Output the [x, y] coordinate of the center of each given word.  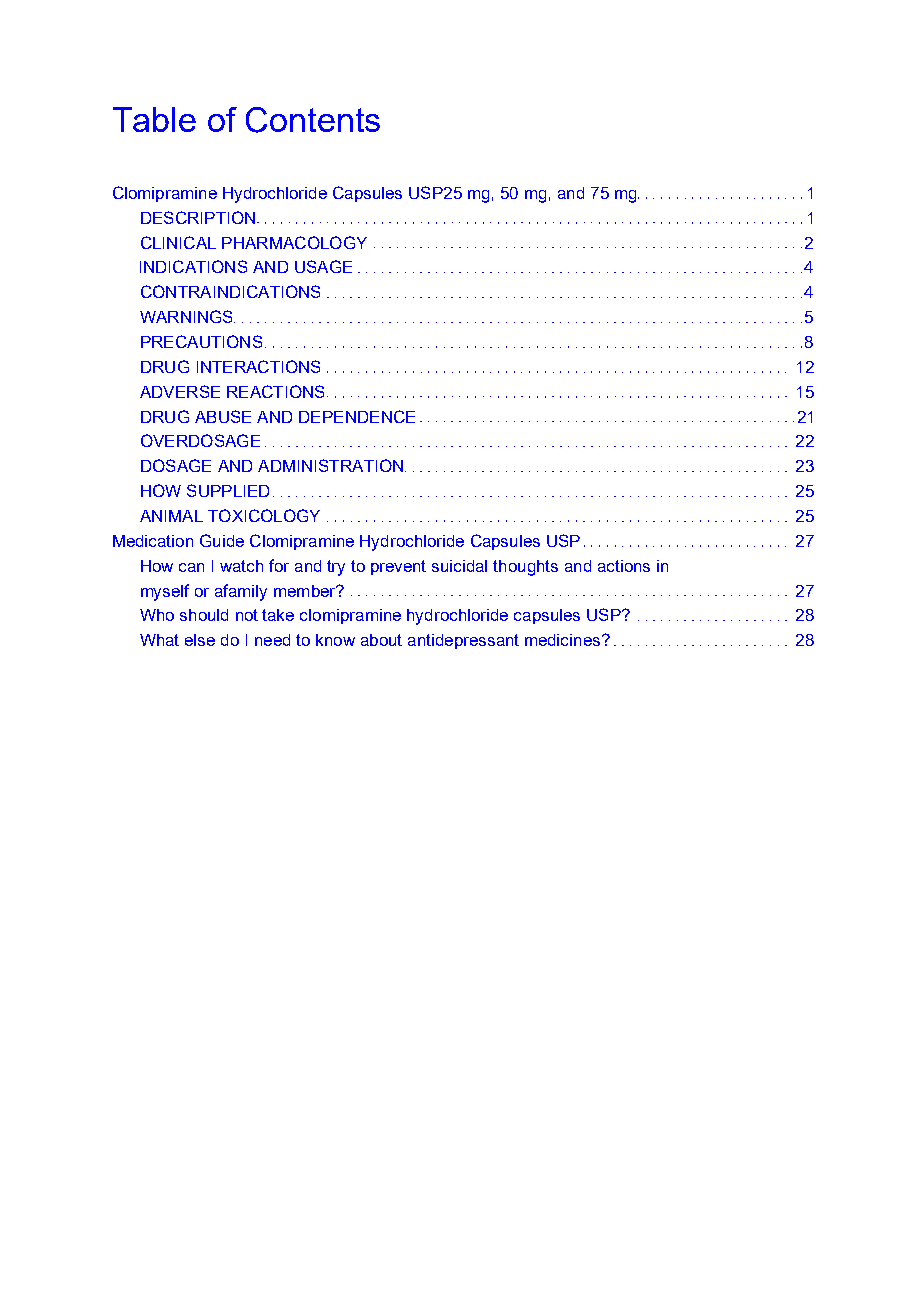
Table [154, 119]
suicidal [459, 566]
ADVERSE [180, 391]
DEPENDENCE [357, 416]
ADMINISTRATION [330, 465]
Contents [313, 120]
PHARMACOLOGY [294, 242]
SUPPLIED [228, 490]
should [204, 615]
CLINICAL [178, 242]
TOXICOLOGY [264, 515]
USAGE [323, 266]
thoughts [525, 568]
